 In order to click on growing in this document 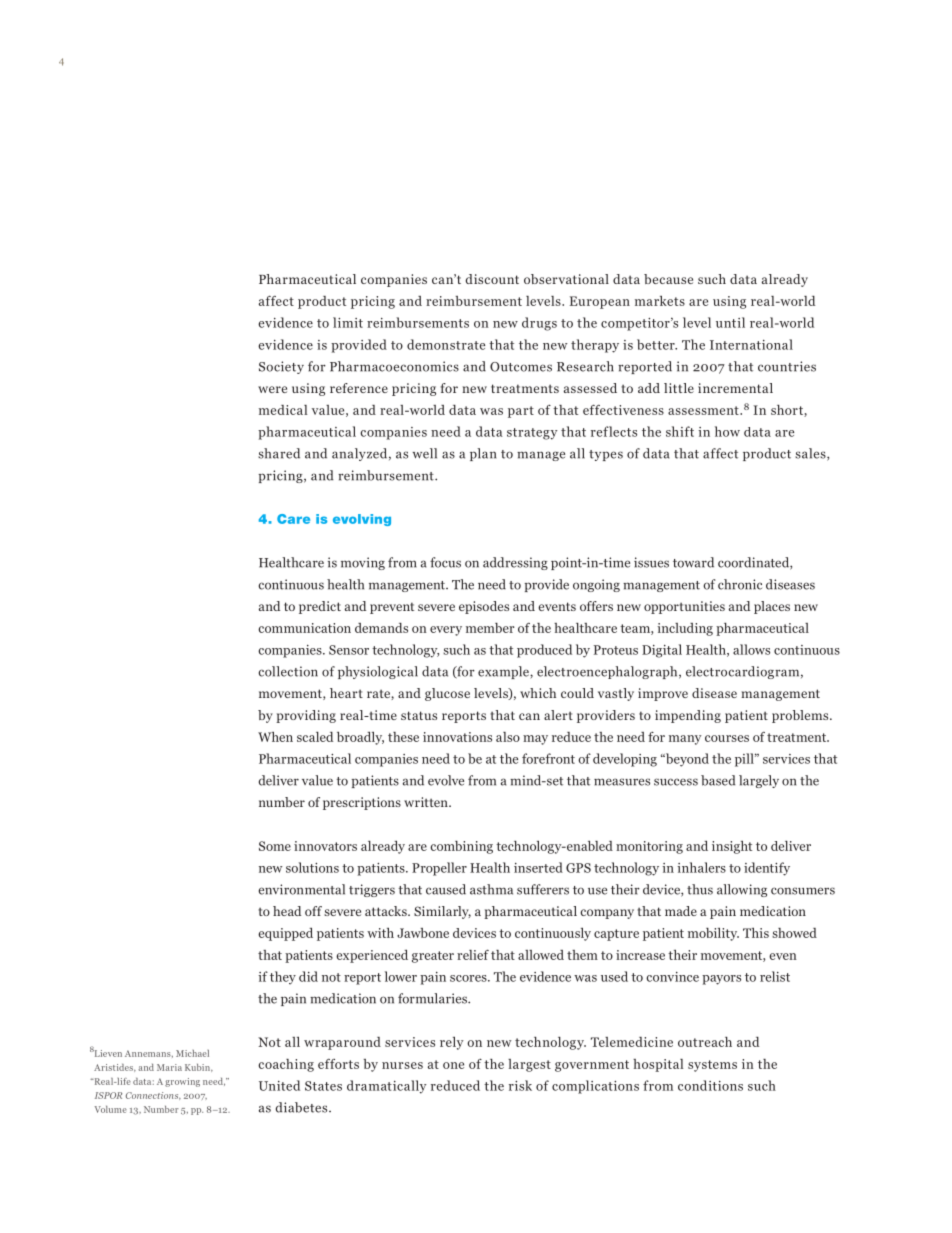, I will do `click(182, 1082)`.
